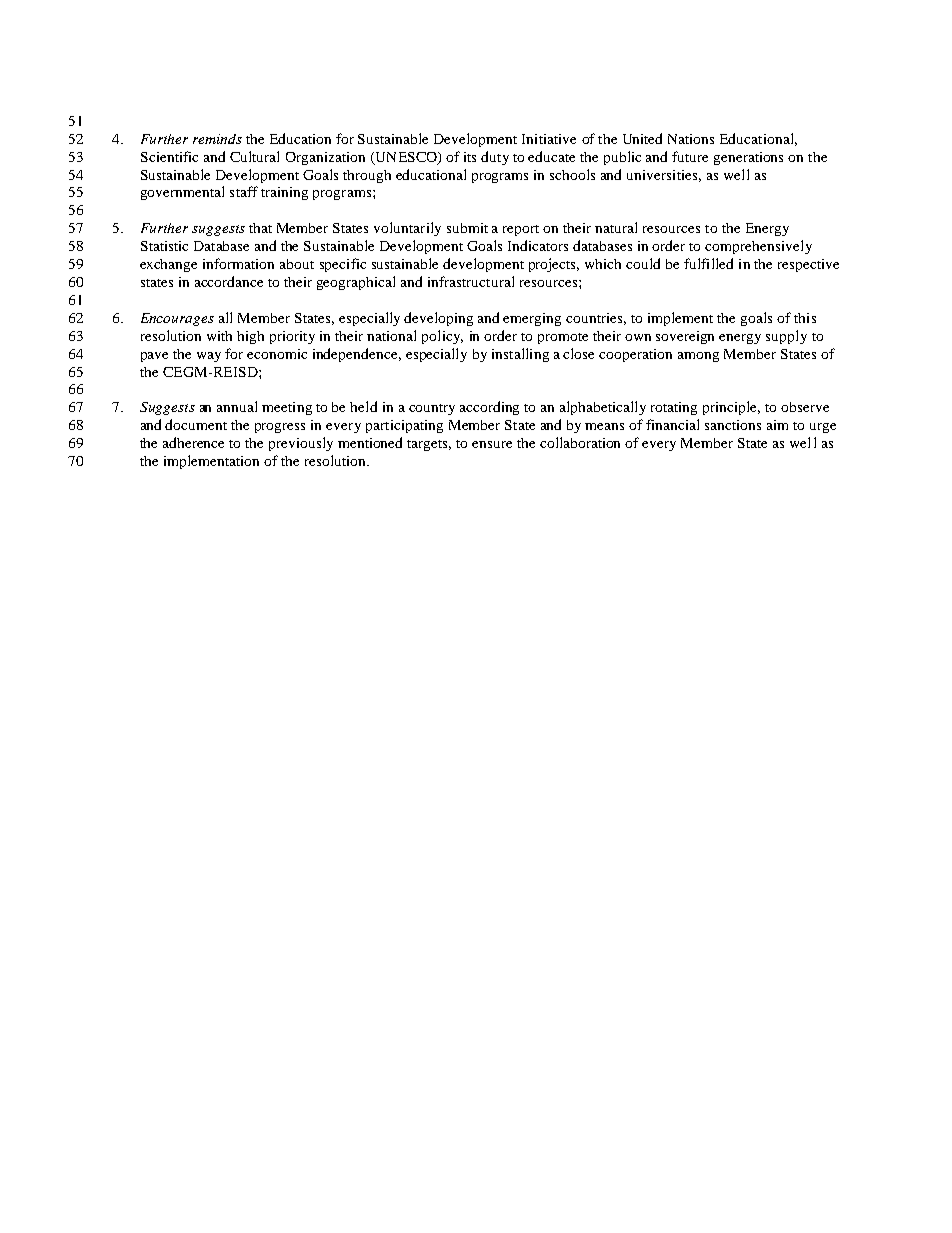 Image resolution: width=952 pixels, height=1233 pixels. What do you see at coordinates (758, 247) in the screenshot?
I see `comprehensively` at bounding box center [758, 247].
